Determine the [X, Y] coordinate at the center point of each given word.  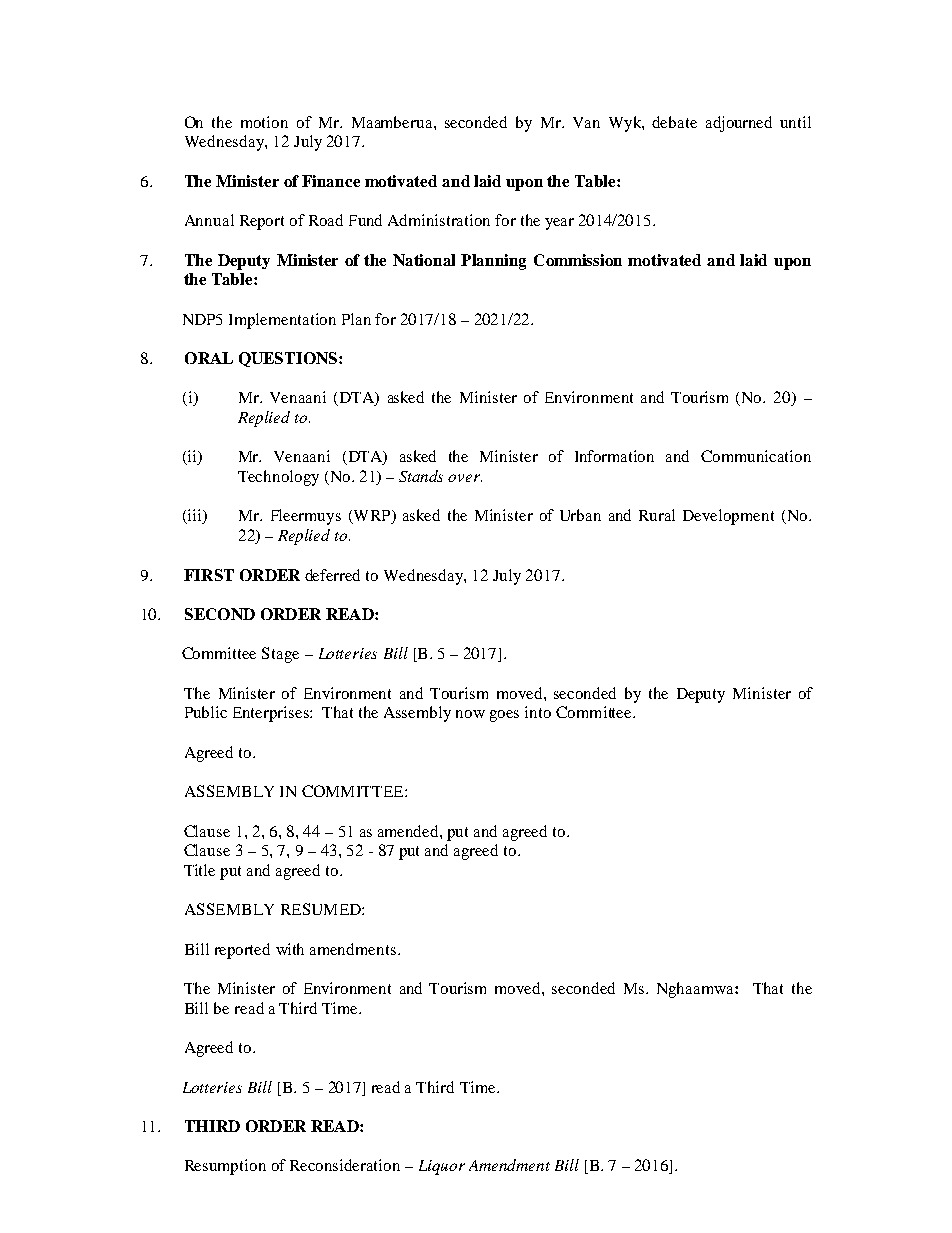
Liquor [442, 1167]
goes [504, 716]
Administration [439, 220]
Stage [280, 655]
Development [728, 517]
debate [674, 122]
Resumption [225, 1167]
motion [264, 122]
